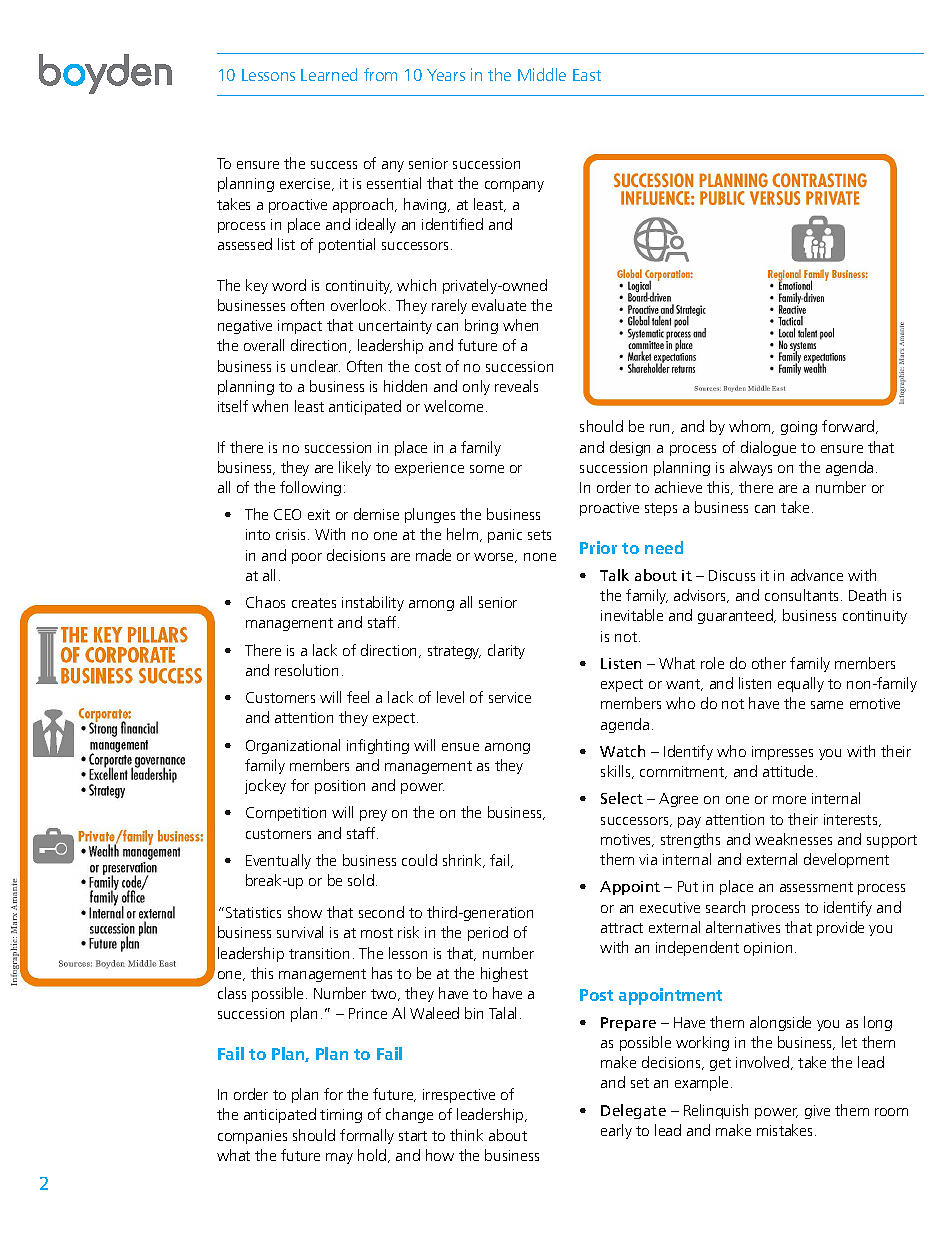 The height and width of the screenshot is (1233, 952). I want to click on creates, so click(314, 603).
